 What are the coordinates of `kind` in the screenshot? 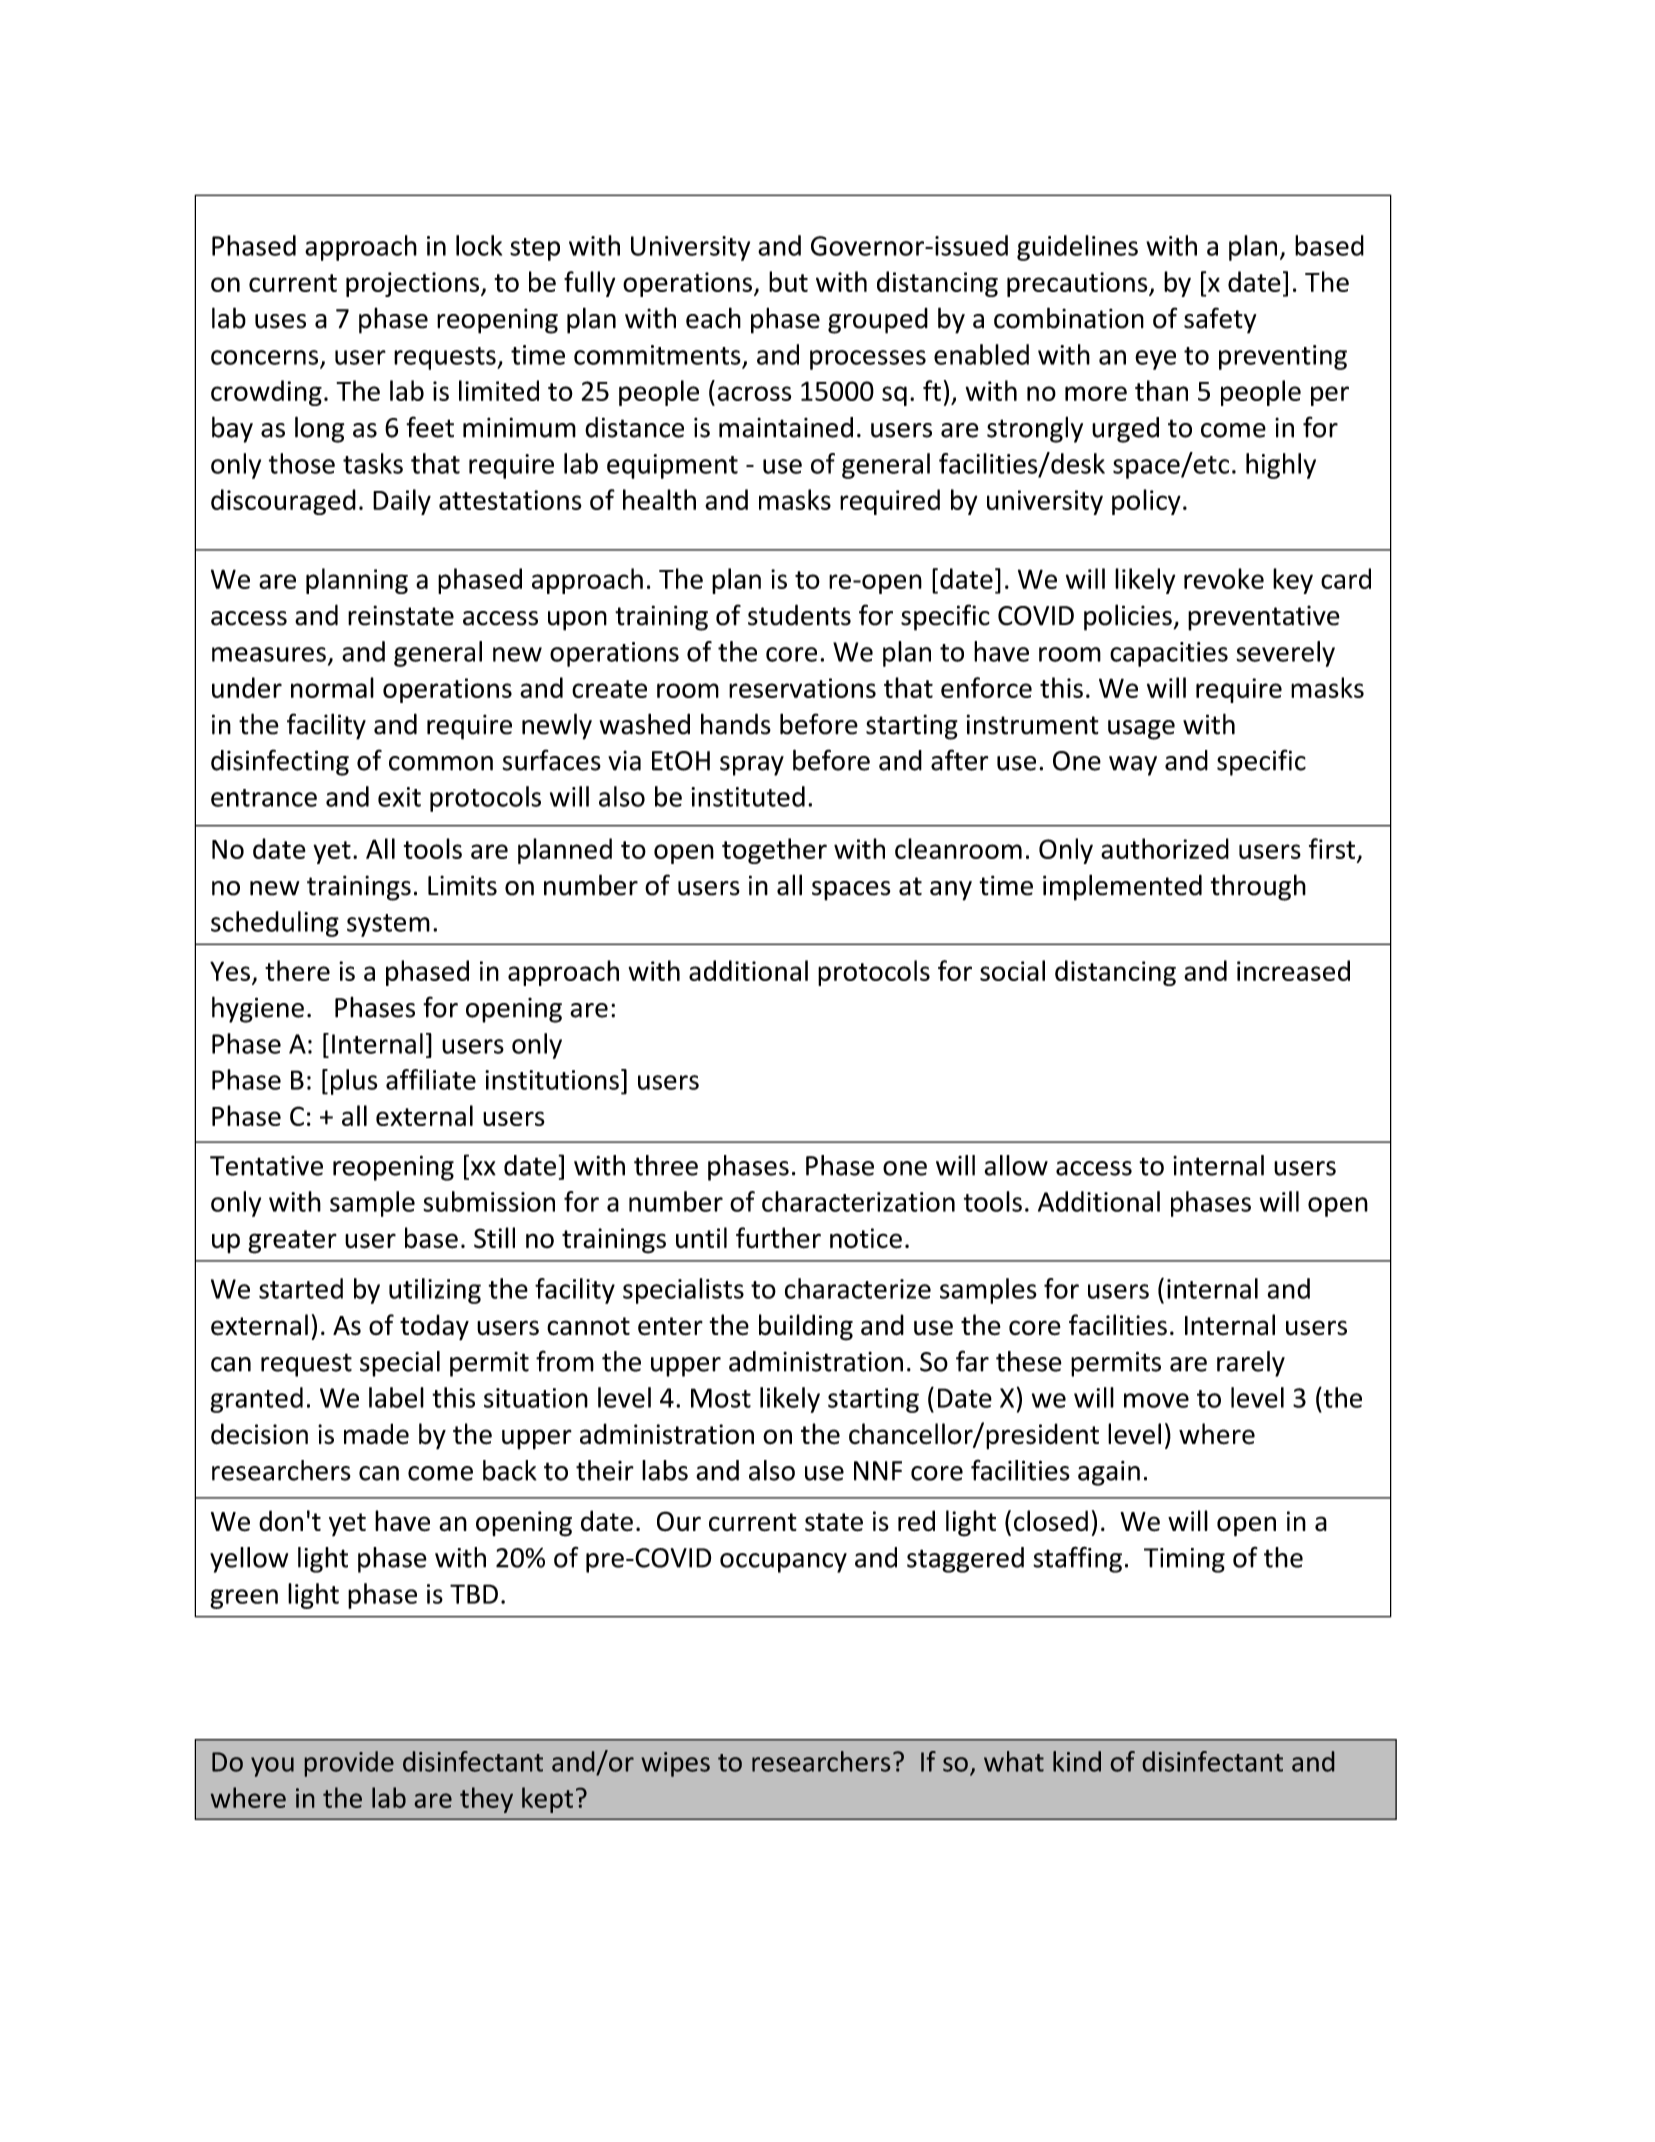 It's located at (1077, 1761).
